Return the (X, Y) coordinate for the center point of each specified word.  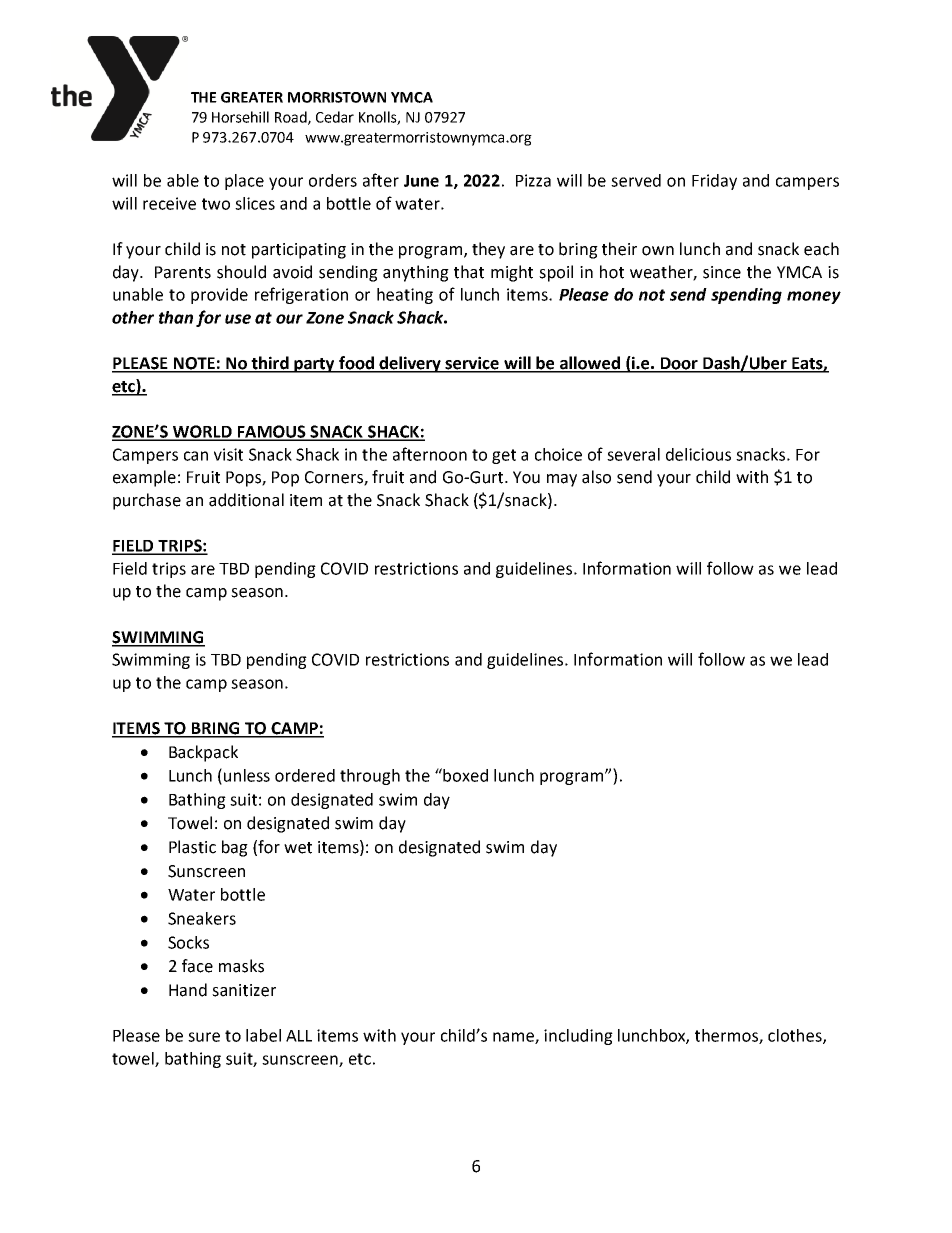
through (370, 777)
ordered (305, 775)
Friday (714, 182)
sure (204, 1037)
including (578, 1037)
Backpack (203, 753)
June (421, 181)
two (216, 204)
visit (228, 454)
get (504, 456)
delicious (698, 454)
